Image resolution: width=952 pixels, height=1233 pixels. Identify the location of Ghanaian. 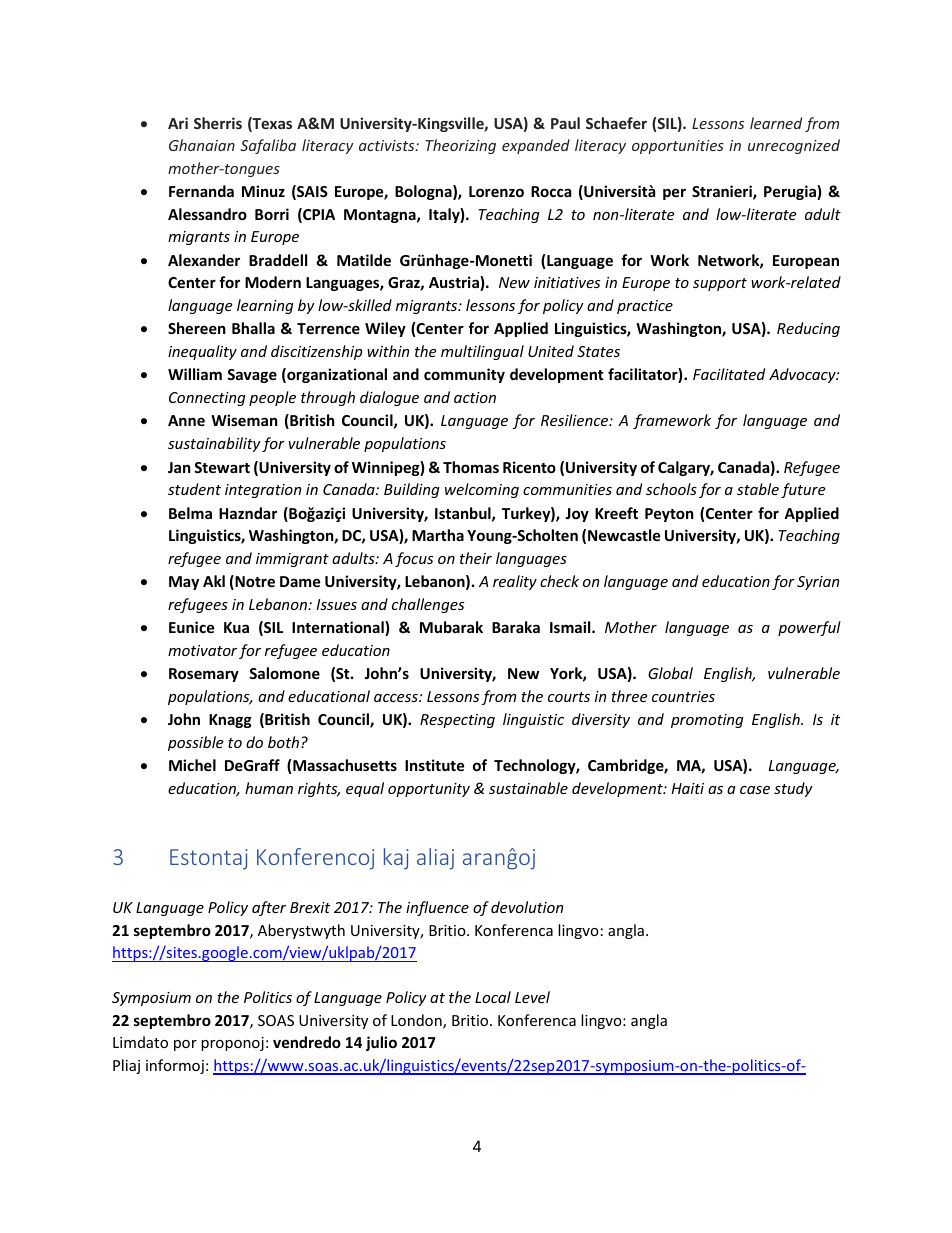
(202, 145).
